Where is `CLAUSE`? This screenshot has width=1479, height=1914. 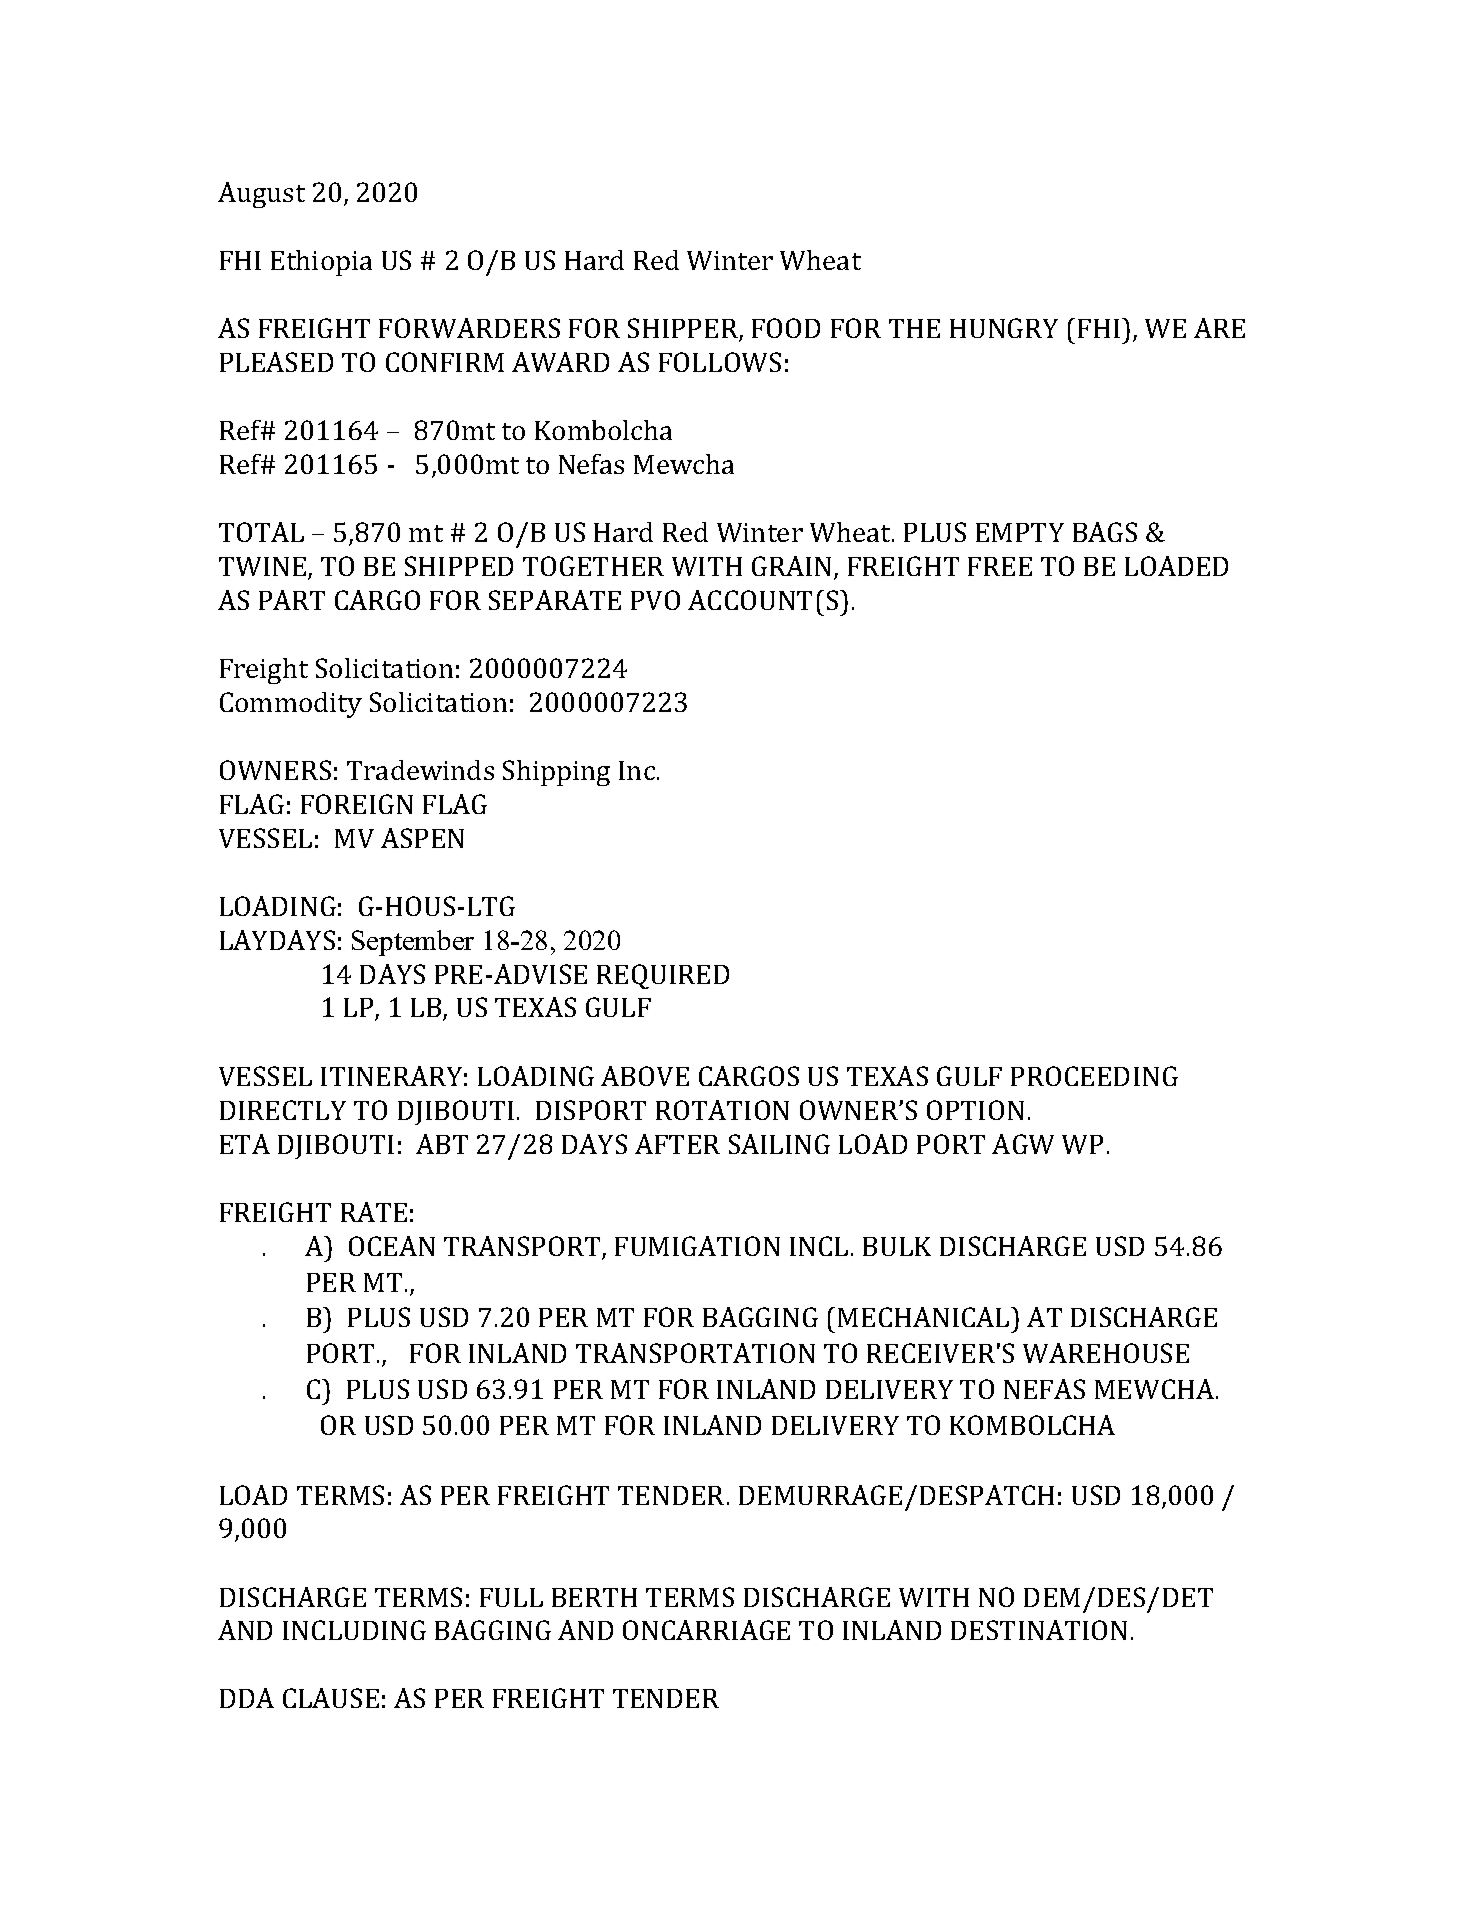
CLAUSE is located at coordinates (331, 1698).
